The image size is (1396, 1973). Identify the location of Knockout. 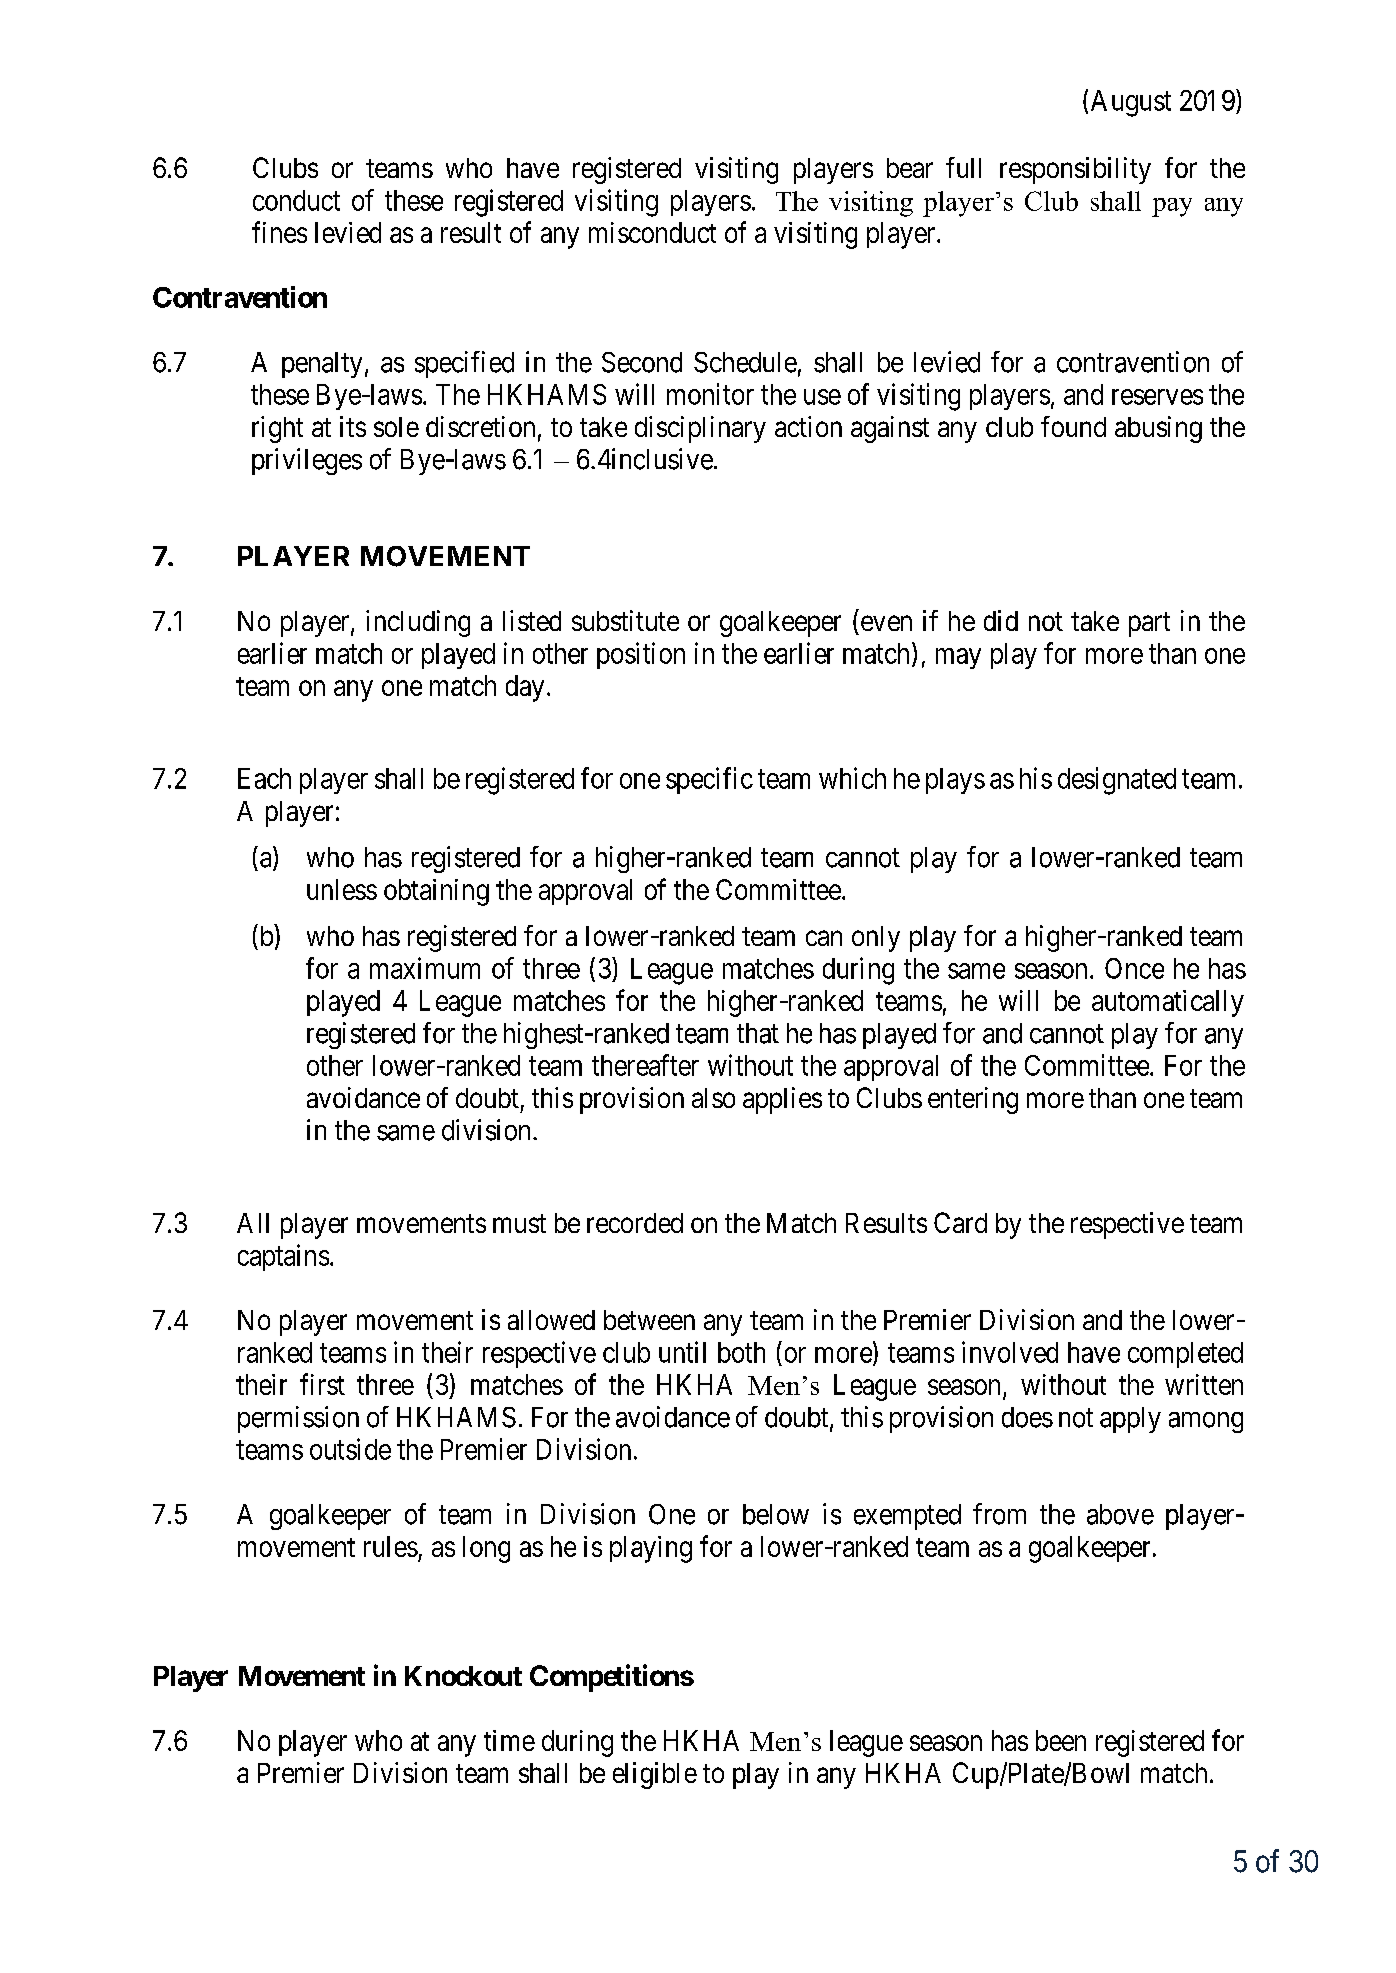
(463, 1676).
